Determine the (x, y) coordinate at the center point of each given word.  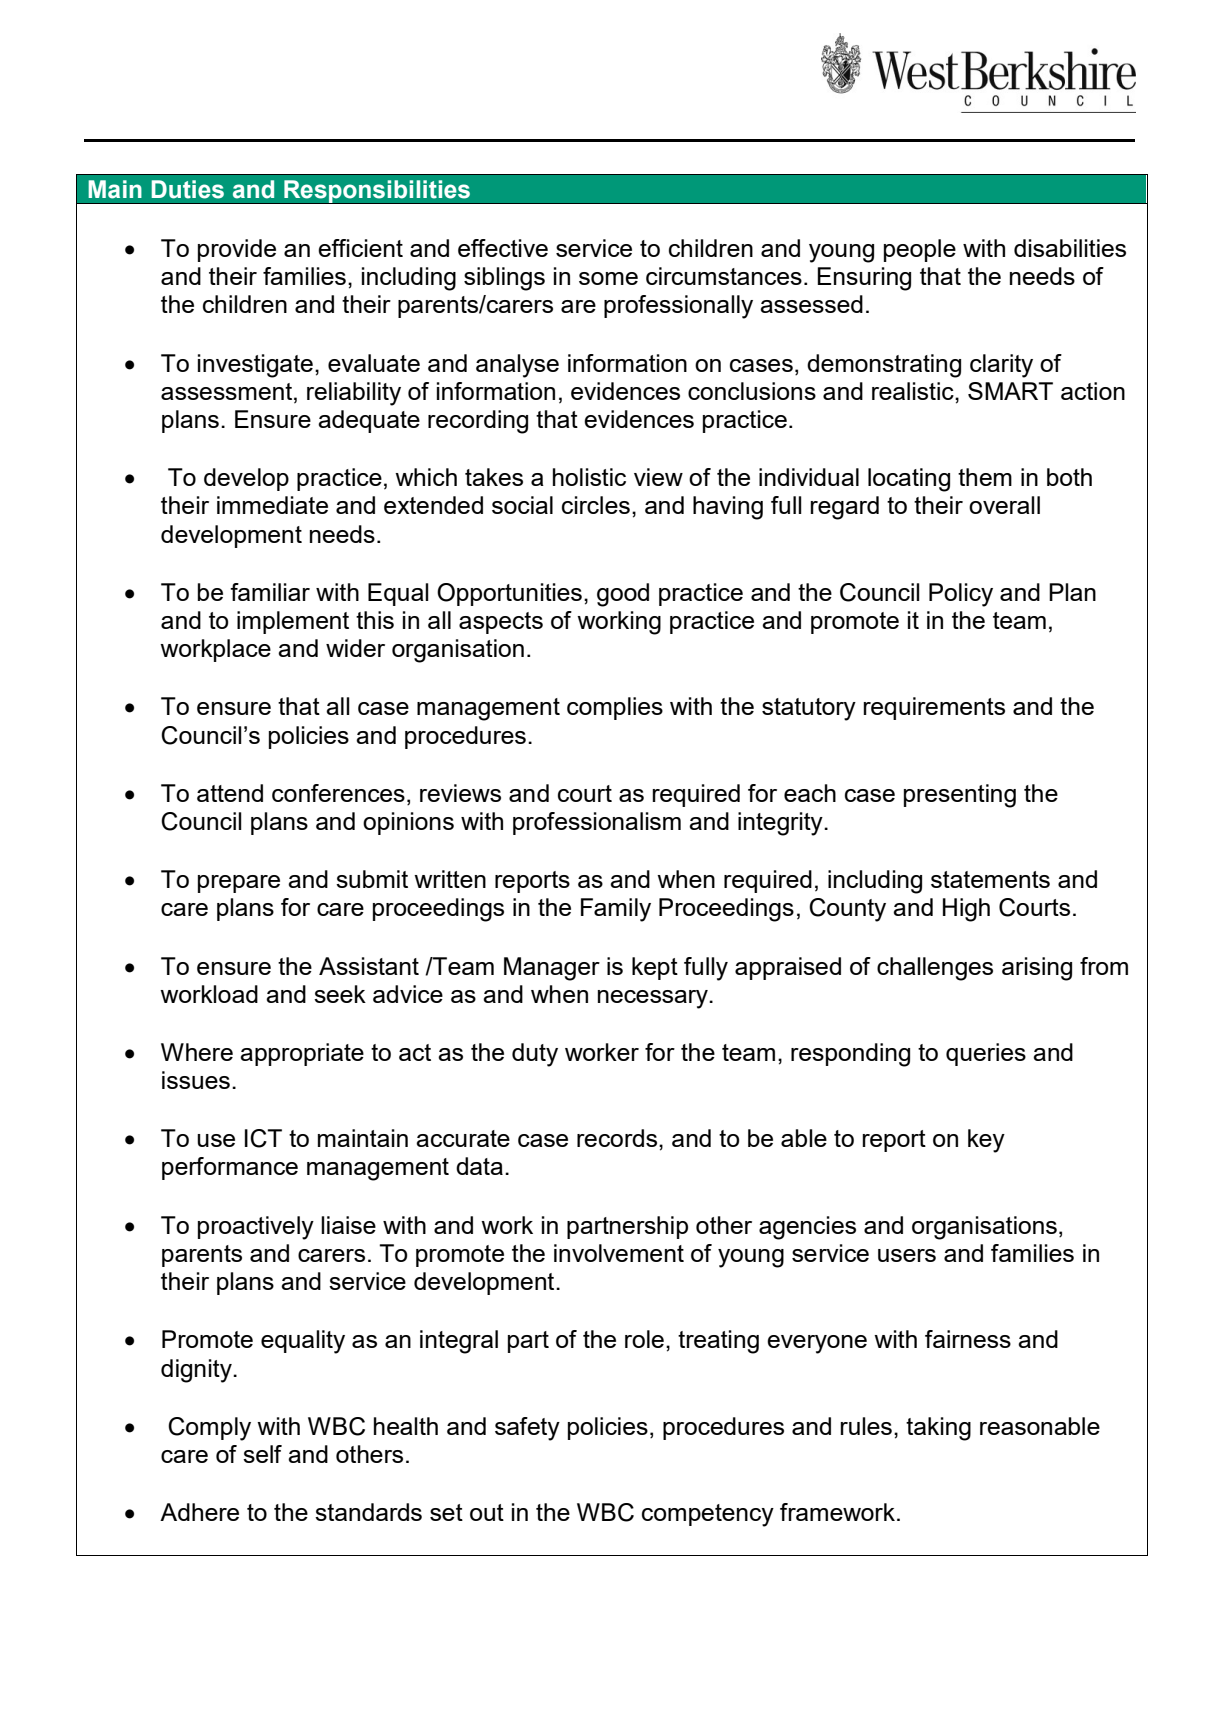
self (262, 1454)
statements (990, 879)
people (920, 250)
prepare (239, 884)
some (608, 278)
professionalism (597, 823)
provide (237, 250)
